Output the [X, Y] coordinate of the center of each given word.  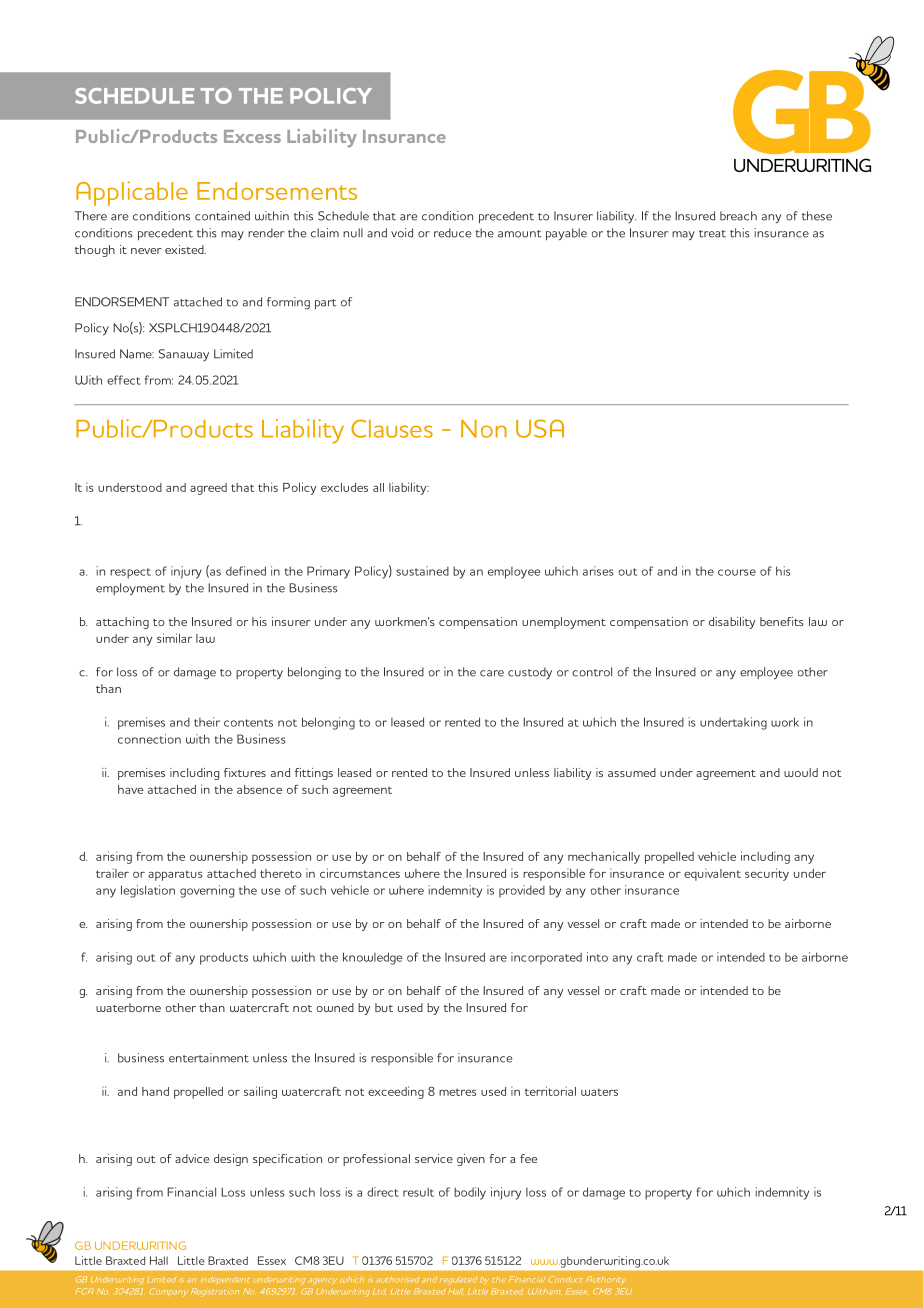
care [492, 673]
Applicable [132, 193]
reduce [452, 233]
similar [174, 638]
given [471, 1160]
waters [599, 1092]
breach [738, 216]
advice [192, 1158]
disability [732, 623]
